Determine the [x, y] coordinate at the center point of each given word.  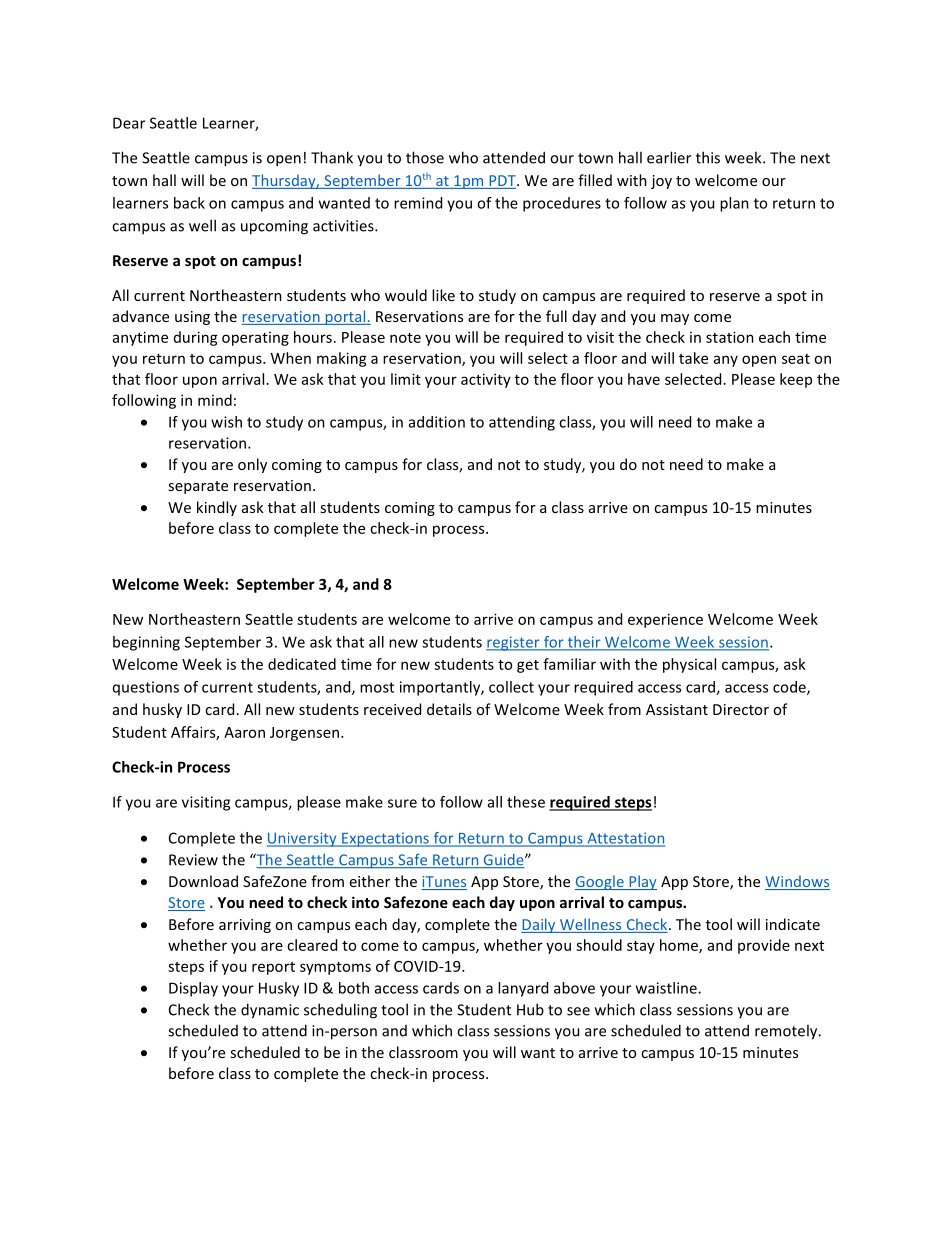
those [425, 157]
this [708, 157]
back [189, 203]
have [644, 379]
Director [741, 709]
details [449, 709]
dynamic [270, 1011]
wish [226, 422]
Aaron [244, 732]
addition [437, 422]
